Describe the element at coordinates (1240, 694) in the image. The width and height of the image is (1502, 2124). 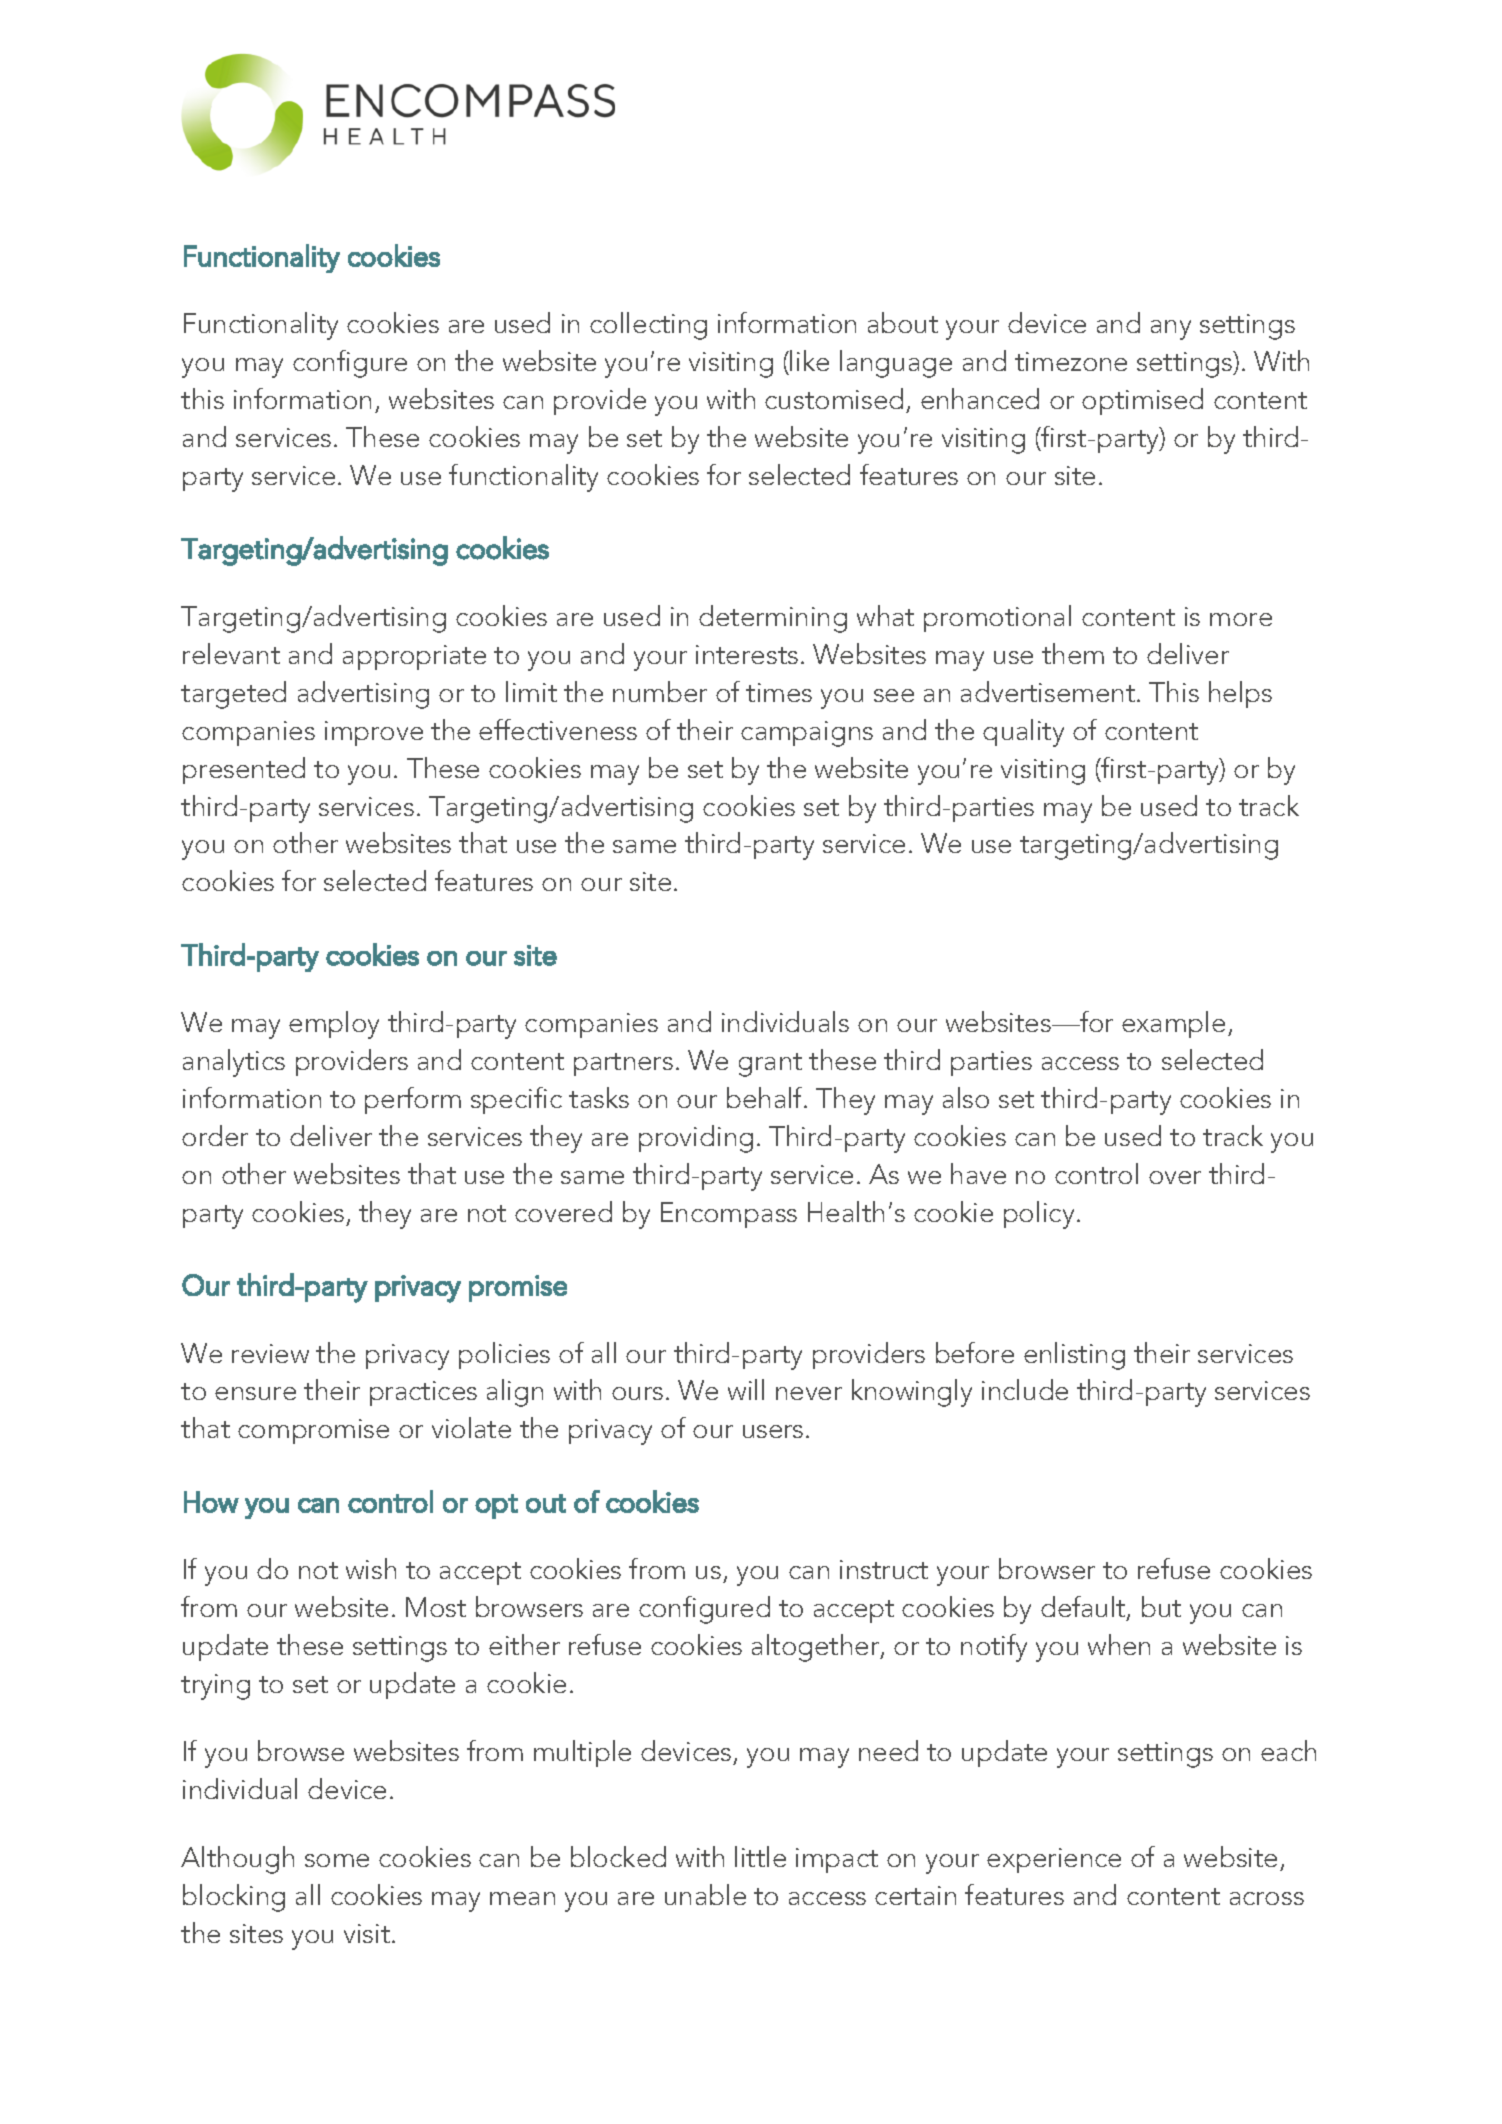
I see `helps` at that location.
